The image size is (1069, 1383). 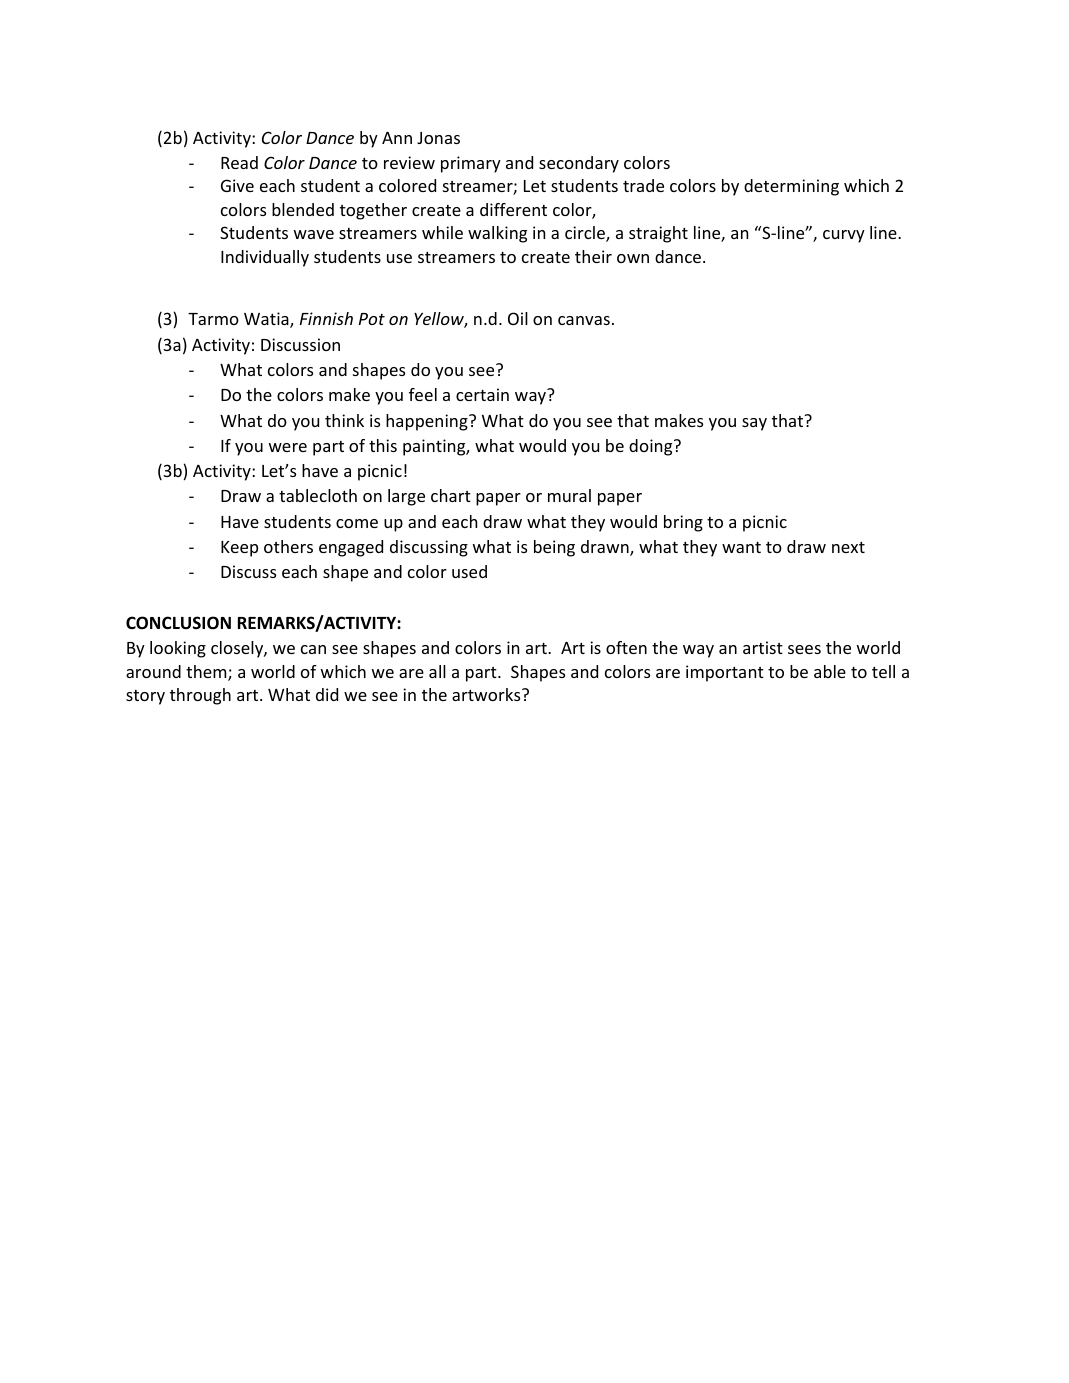 What do you see at coordinates (569, 495) in the image?
I see `mural` at bounding box center [569, 495].
